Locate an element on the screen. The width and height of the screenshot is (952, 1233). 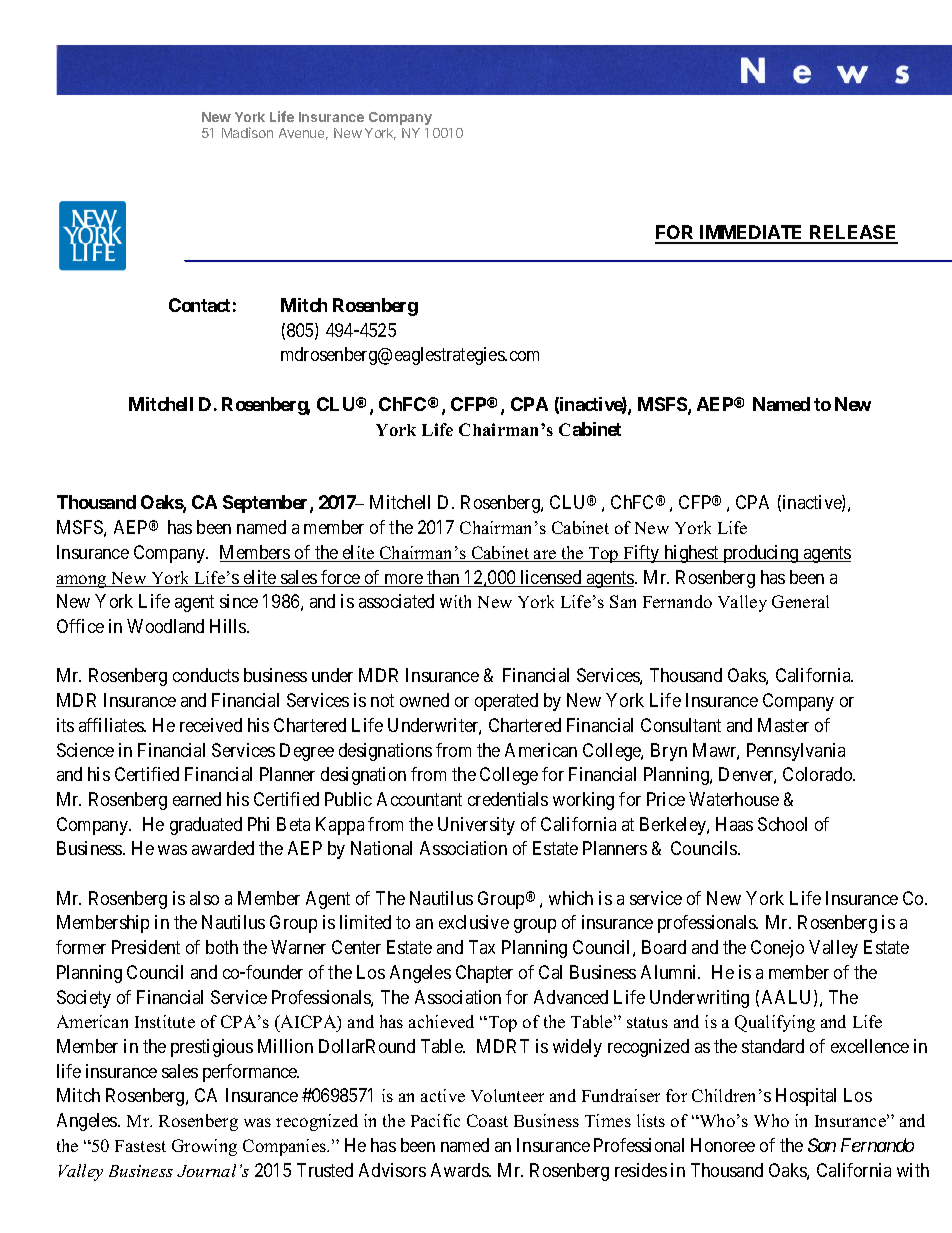
RELEASE is located at coordinates (853, 234).
